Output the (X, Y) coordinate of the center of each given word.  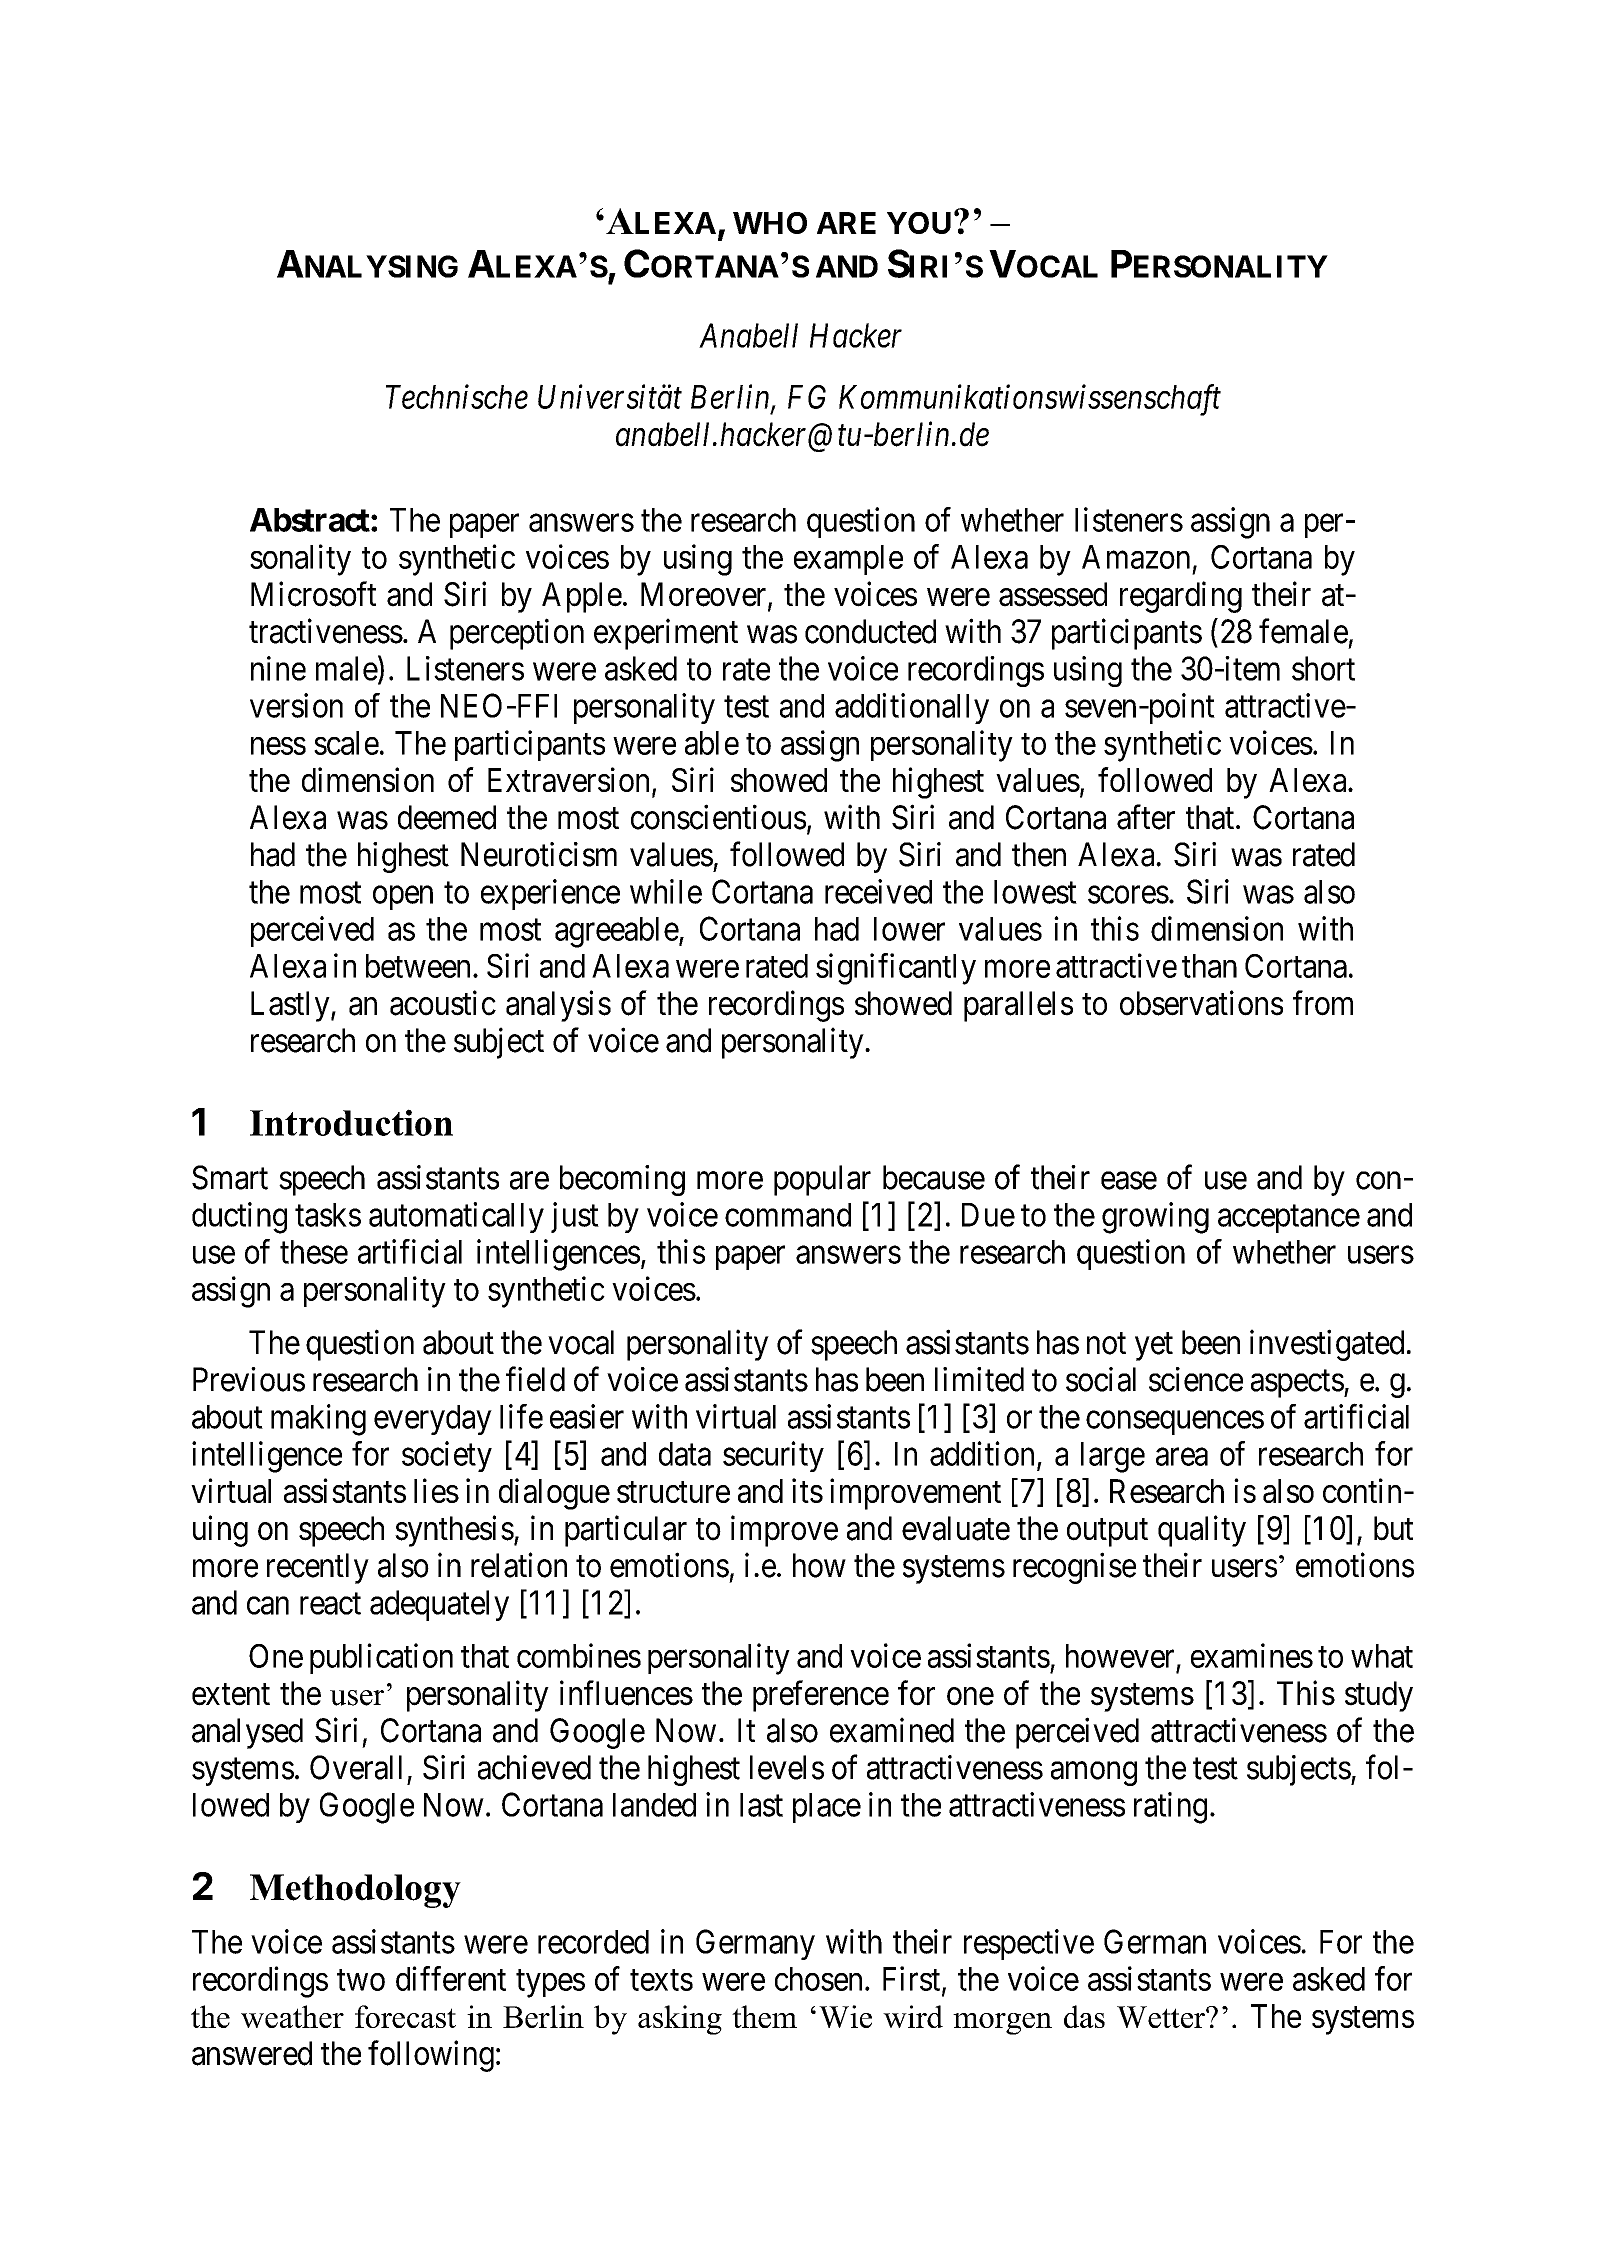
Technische (457, 396)
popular (822, 1180)
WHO (770, 223)
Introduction (351, 1122)
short (1323, 668)
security (773, 1456)
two (361, 1980)
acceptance (1289, 1219)
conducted (870, 631)
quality (1202, 1531)
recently (318, 1568)
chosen (818, 1979)
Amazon (1136, 557)
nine (278, 668)
